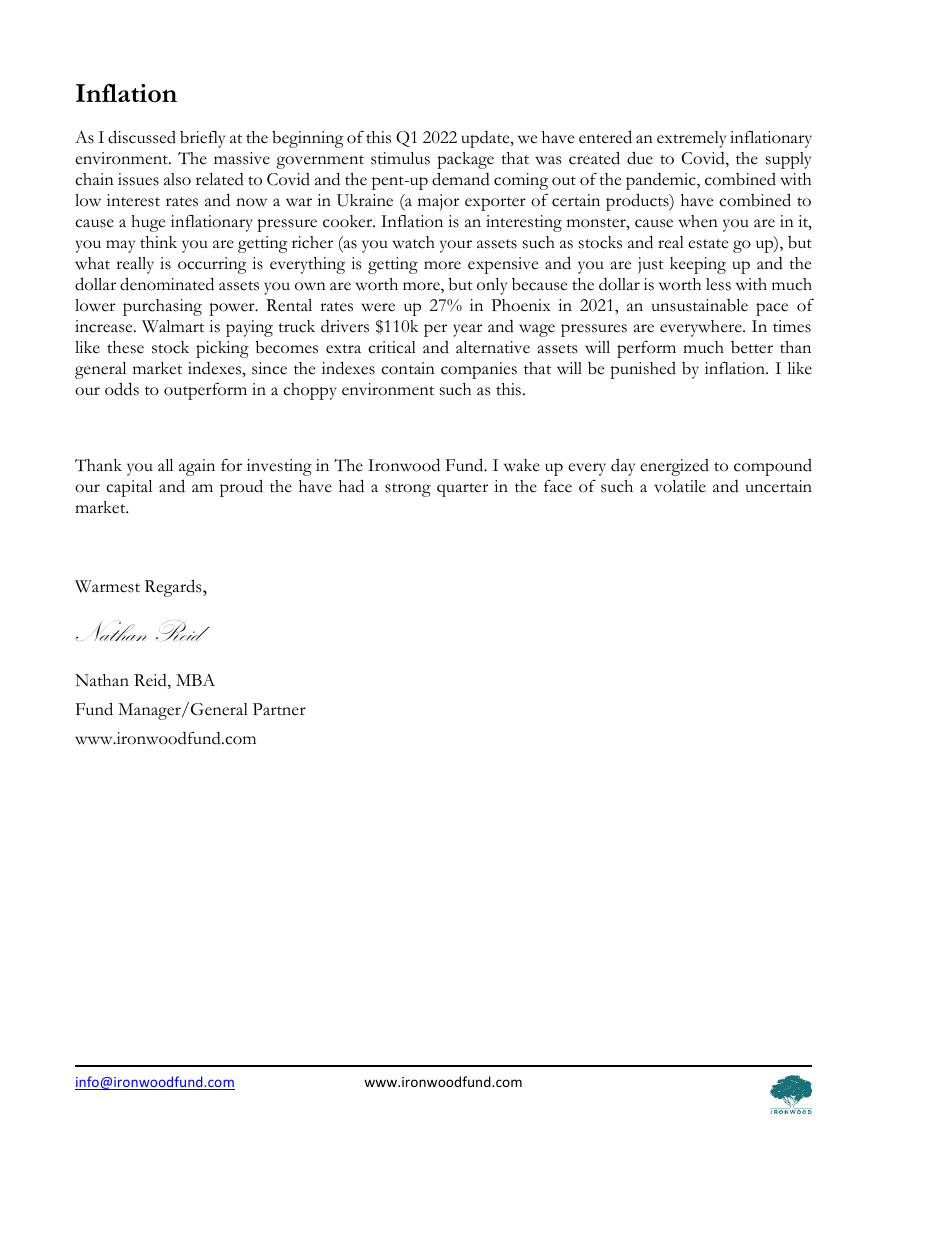 This image has height=1233, width=952. I want to click on denominated, so click(167, 284).
